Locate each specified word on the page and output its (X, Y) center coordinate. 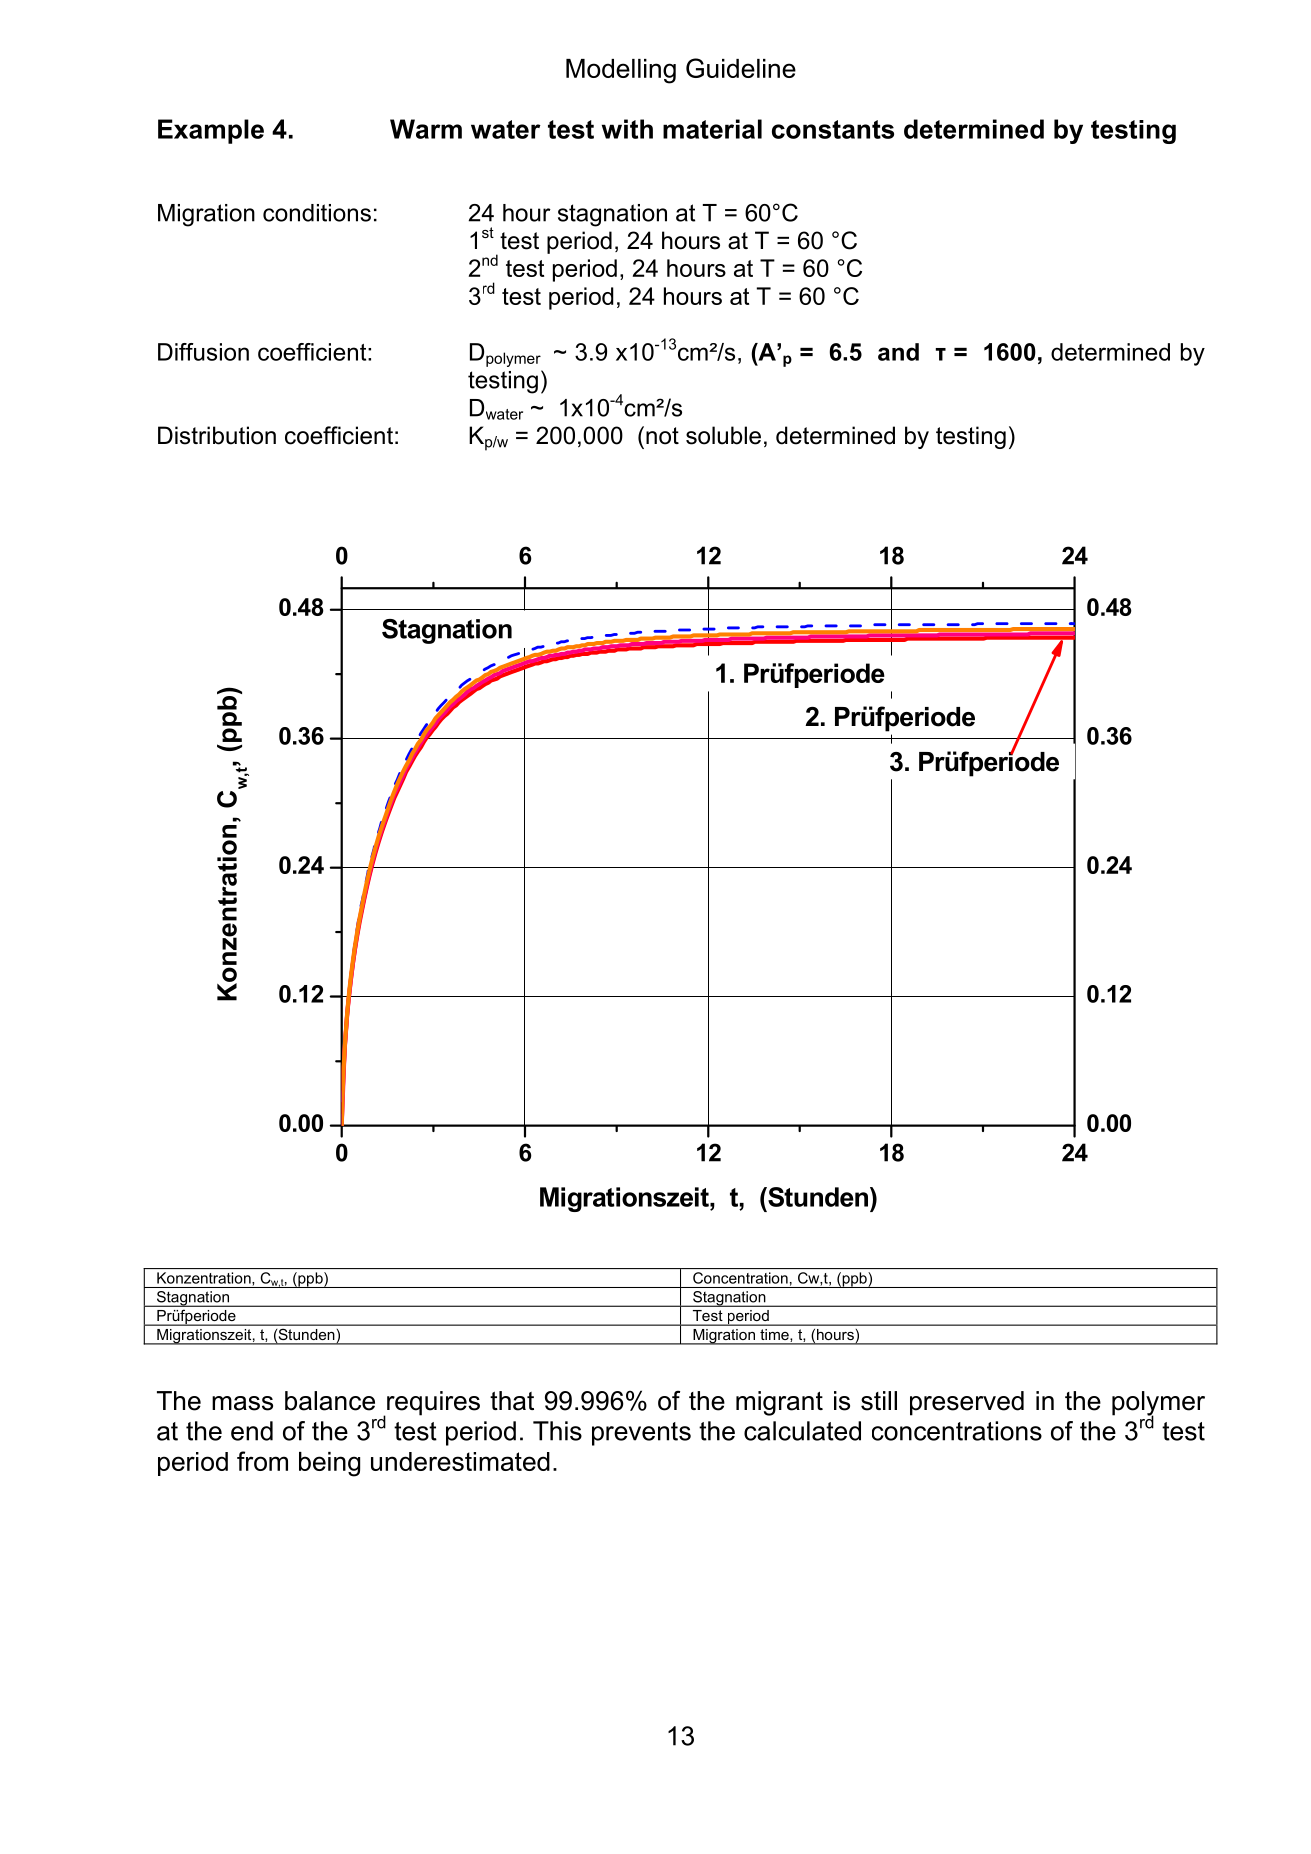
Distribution (217, 435)
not (662, 436)
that (512, 1401)
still (879, 1401)
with (627, 129)
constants (833, 129)
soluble (723, 435)
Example (211, 131)
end (252, 1431)
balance (330, 1401)
